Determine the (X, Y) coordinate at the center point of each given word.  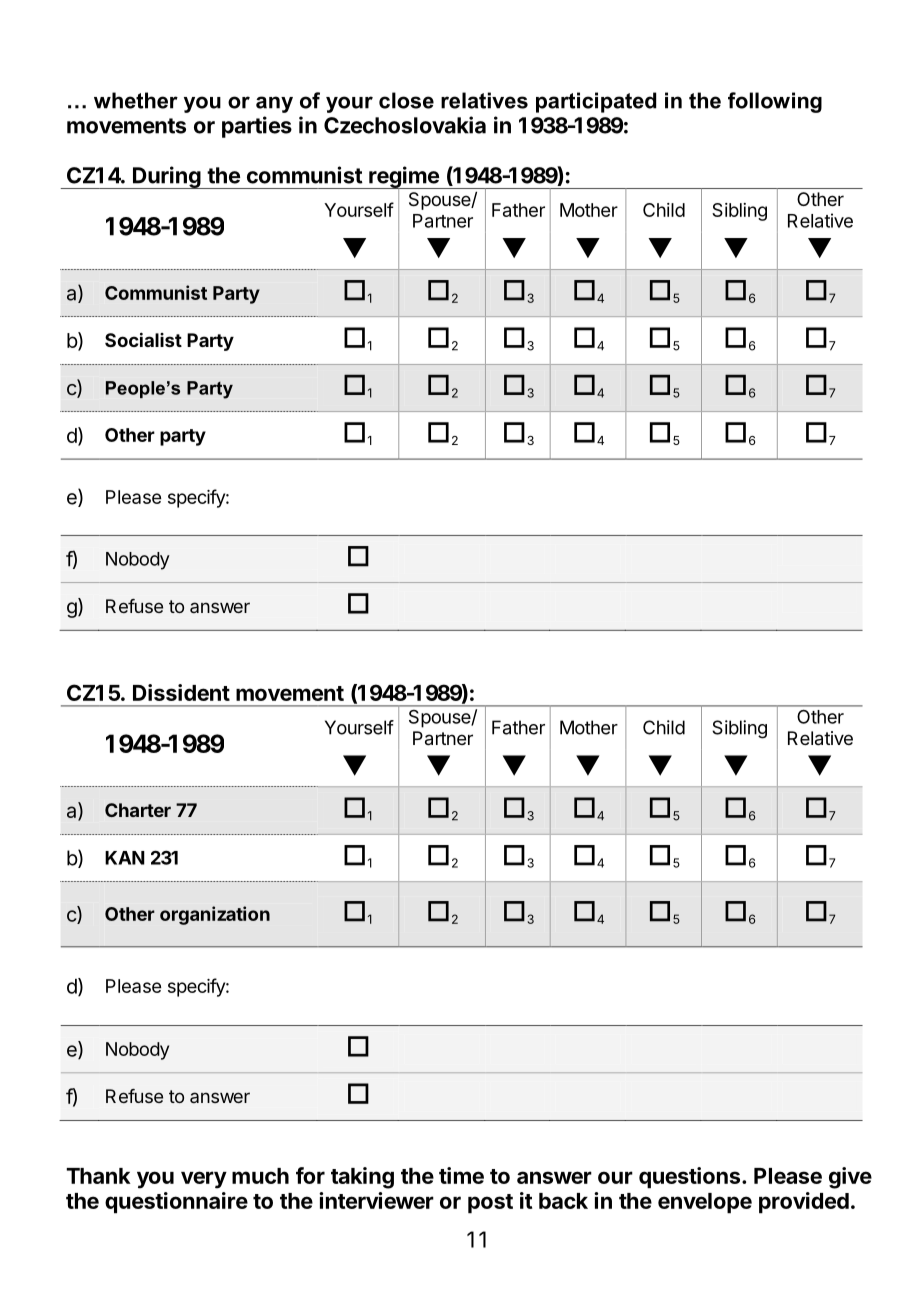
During (167, 177)
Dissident (181, 692)
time (461, 1175)
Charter (138, 810)
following (775, 102)
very (204, 1180)
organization (215, 915)
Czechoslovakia (405, 125)
